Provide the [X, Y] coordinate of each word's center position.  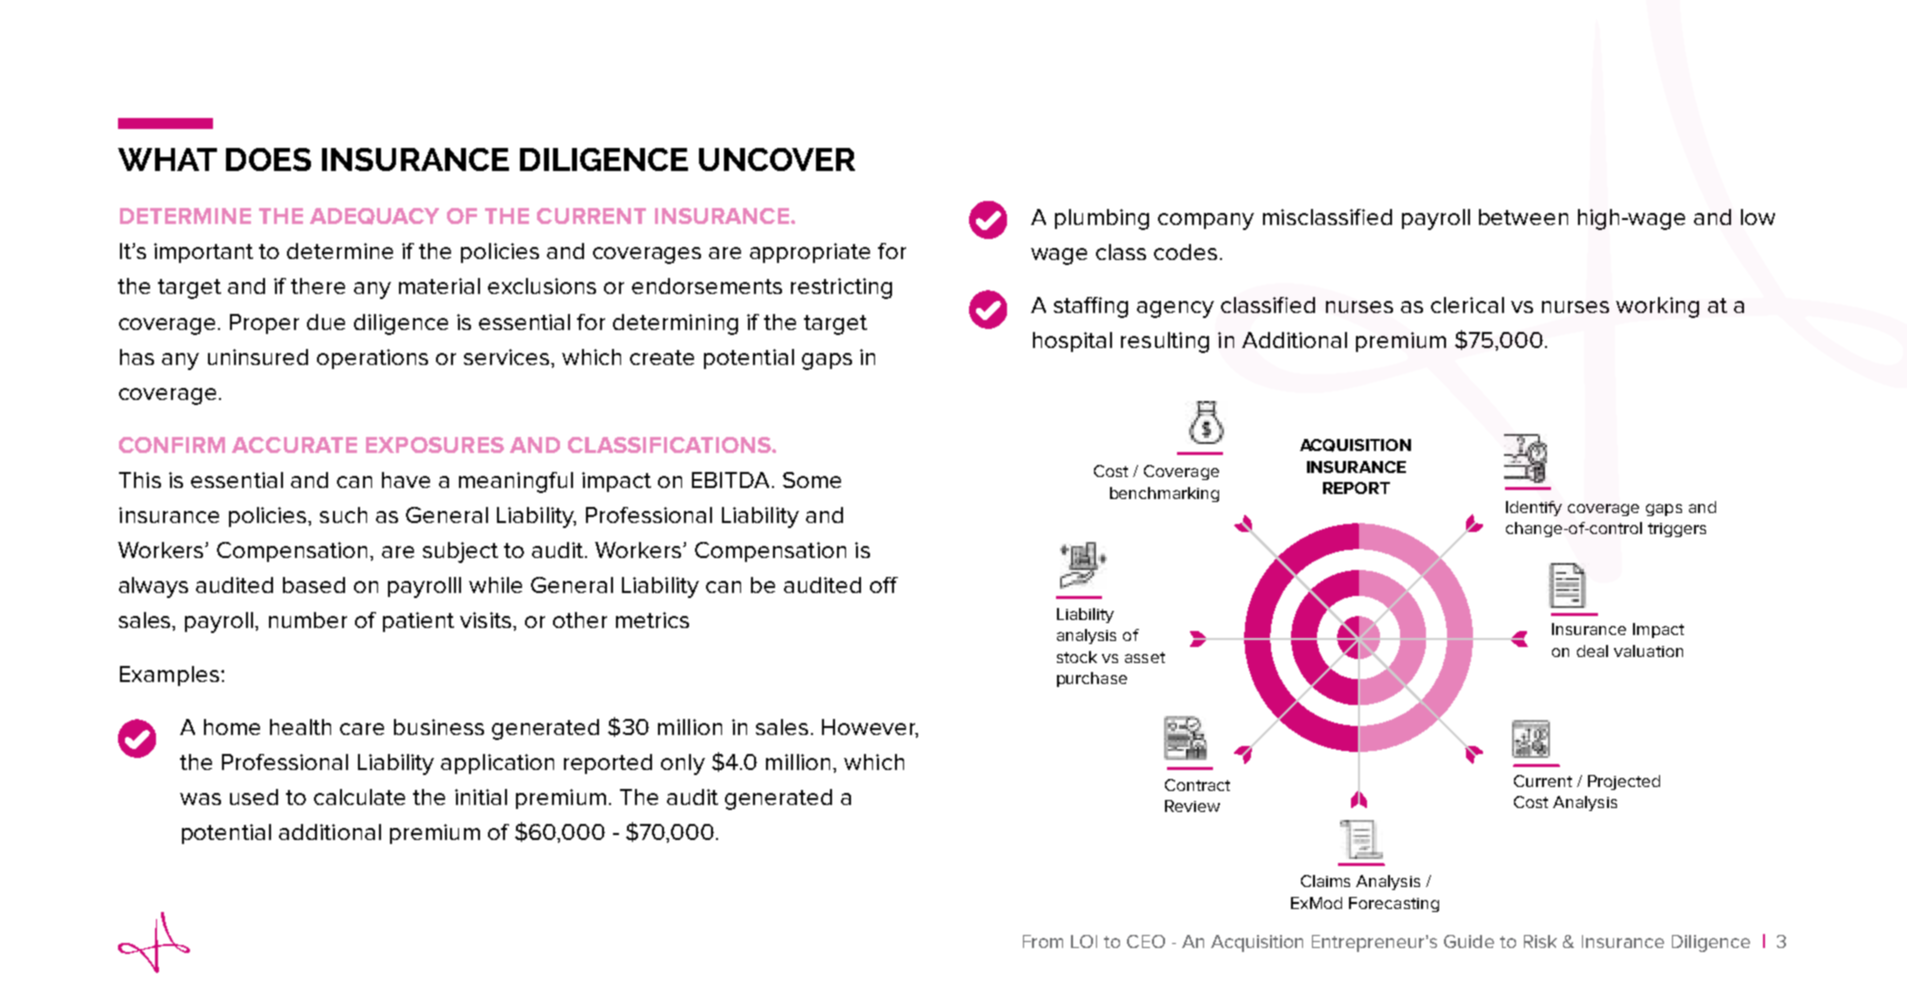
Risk [1540, 941]
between [1523, 217]
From [1043, 941]
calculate [359, 797]
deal [1592, 651]
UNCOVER [777, 159]
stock [1077, 657]
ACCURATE [294, 445]
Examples [169, 676]
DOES [268, 159]
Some [812, 480]
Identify [1534, 508]
